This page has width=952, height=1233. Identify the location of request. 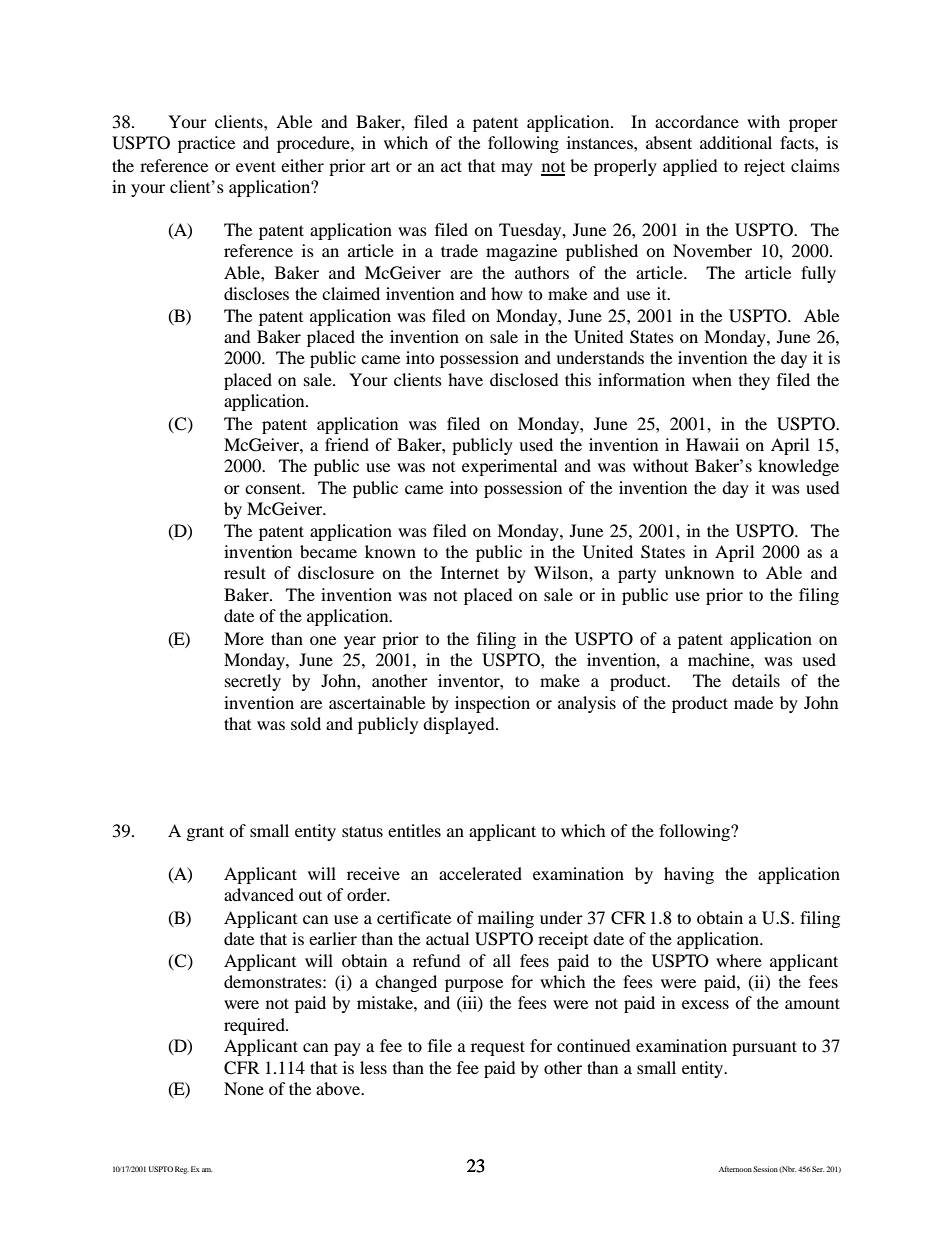
(498, 1048).
